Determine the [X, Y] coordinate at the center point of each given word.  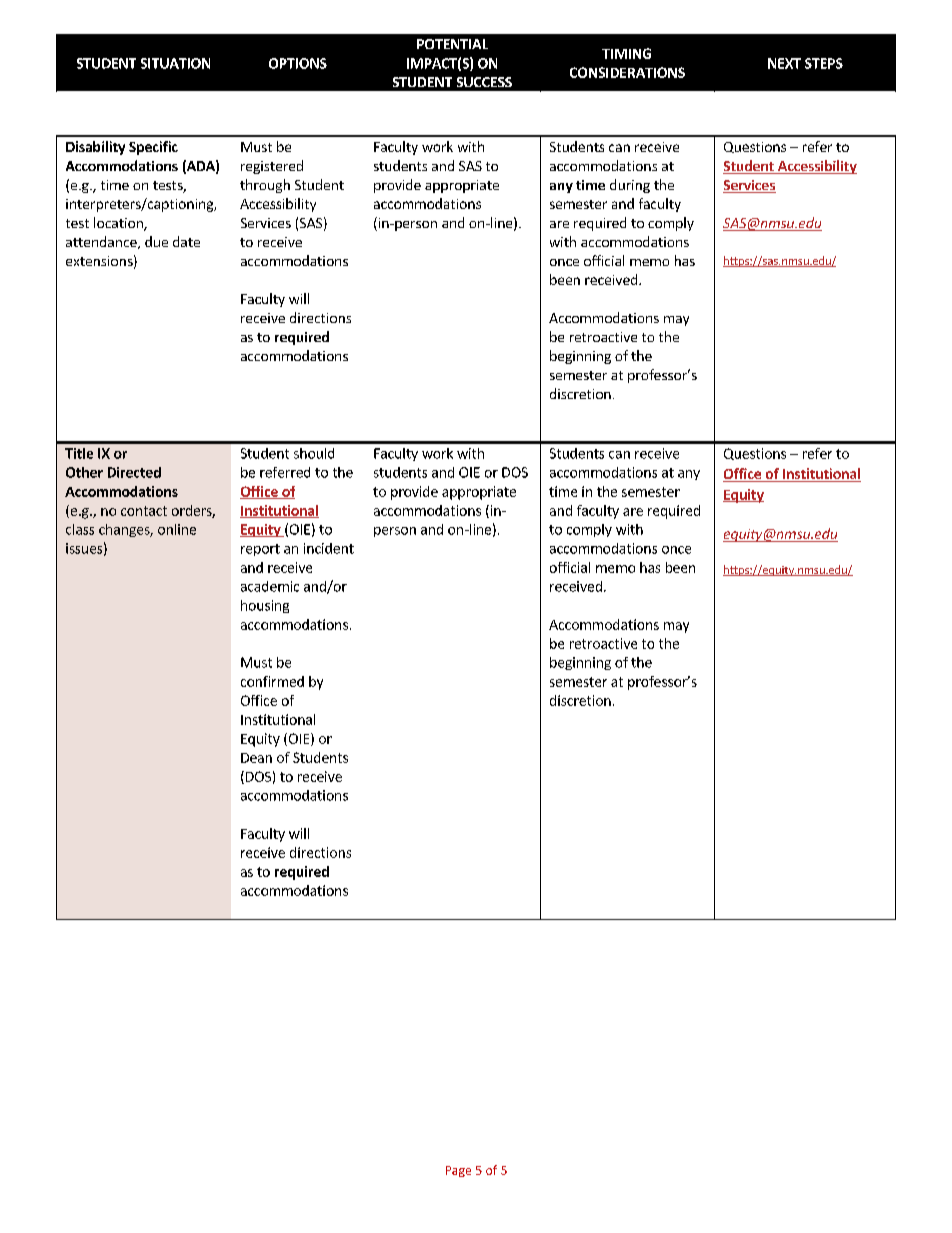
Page [458, 1171]
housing [265, 606]
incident [329, 548]
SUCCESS [484, 82]
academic [270, 586]
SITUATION [175, 63]
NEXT [784, 63]
